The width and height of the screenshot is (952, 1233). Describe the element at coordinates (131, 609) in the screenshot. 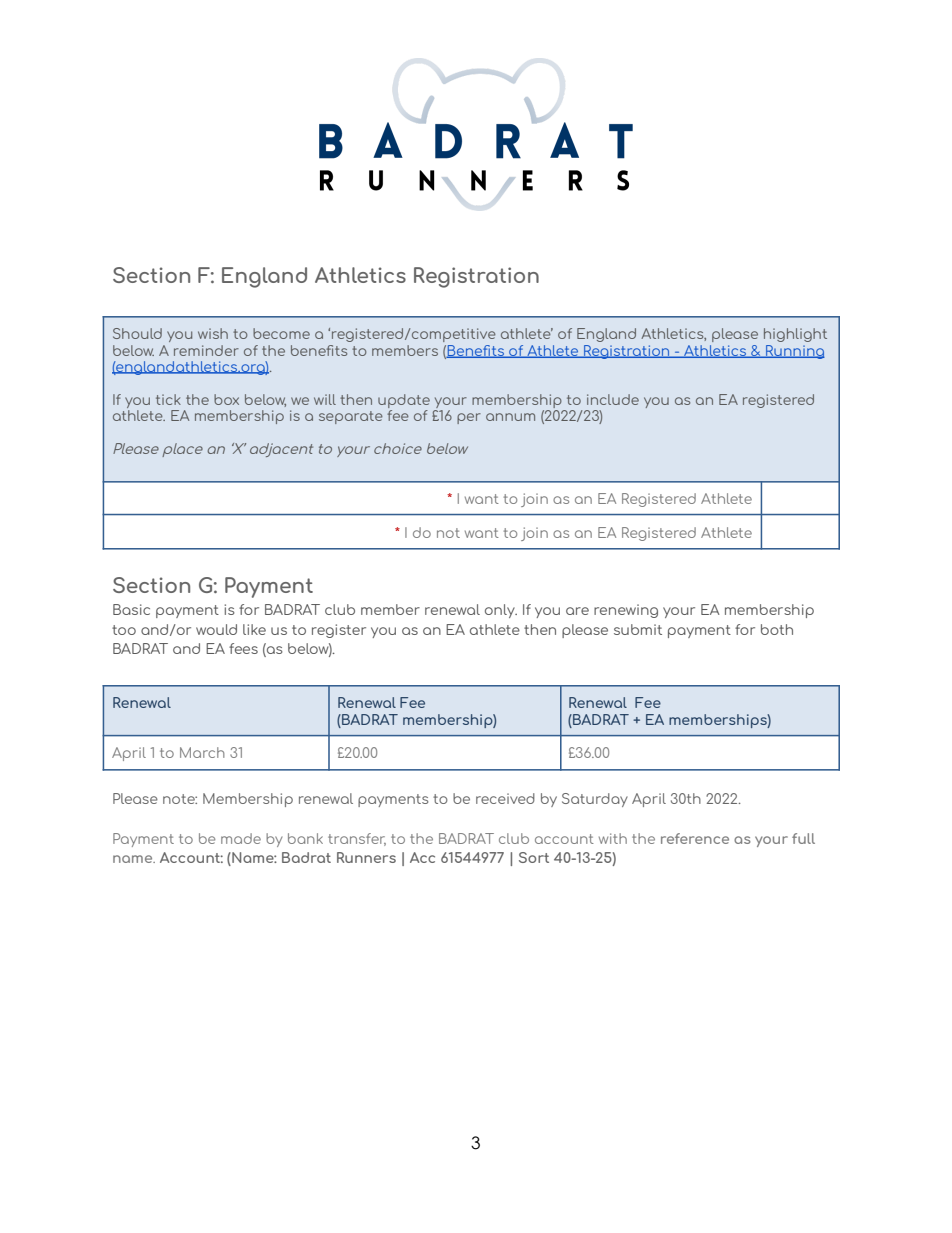

I see `Basic` at that location.
